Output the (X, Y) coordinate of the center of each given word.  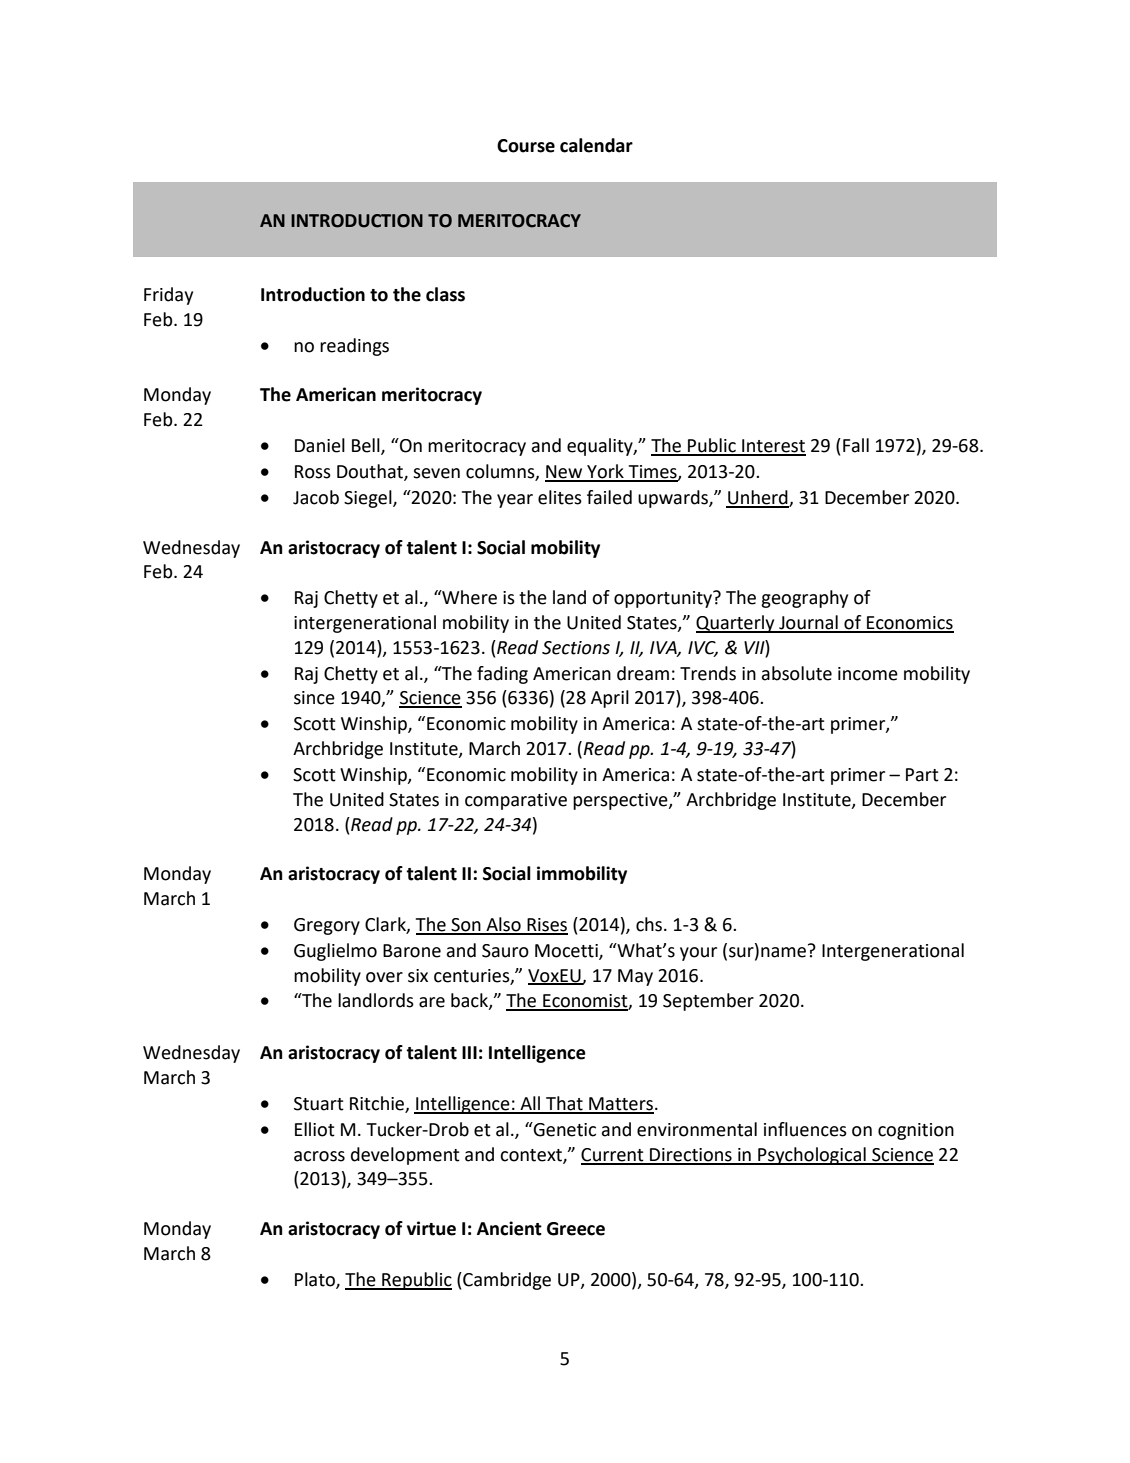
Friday (168, 296)
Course (526, 146)
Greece (576, 1229)
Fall (856, 445)
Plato (316, 1280)
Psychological (812, 1156)
